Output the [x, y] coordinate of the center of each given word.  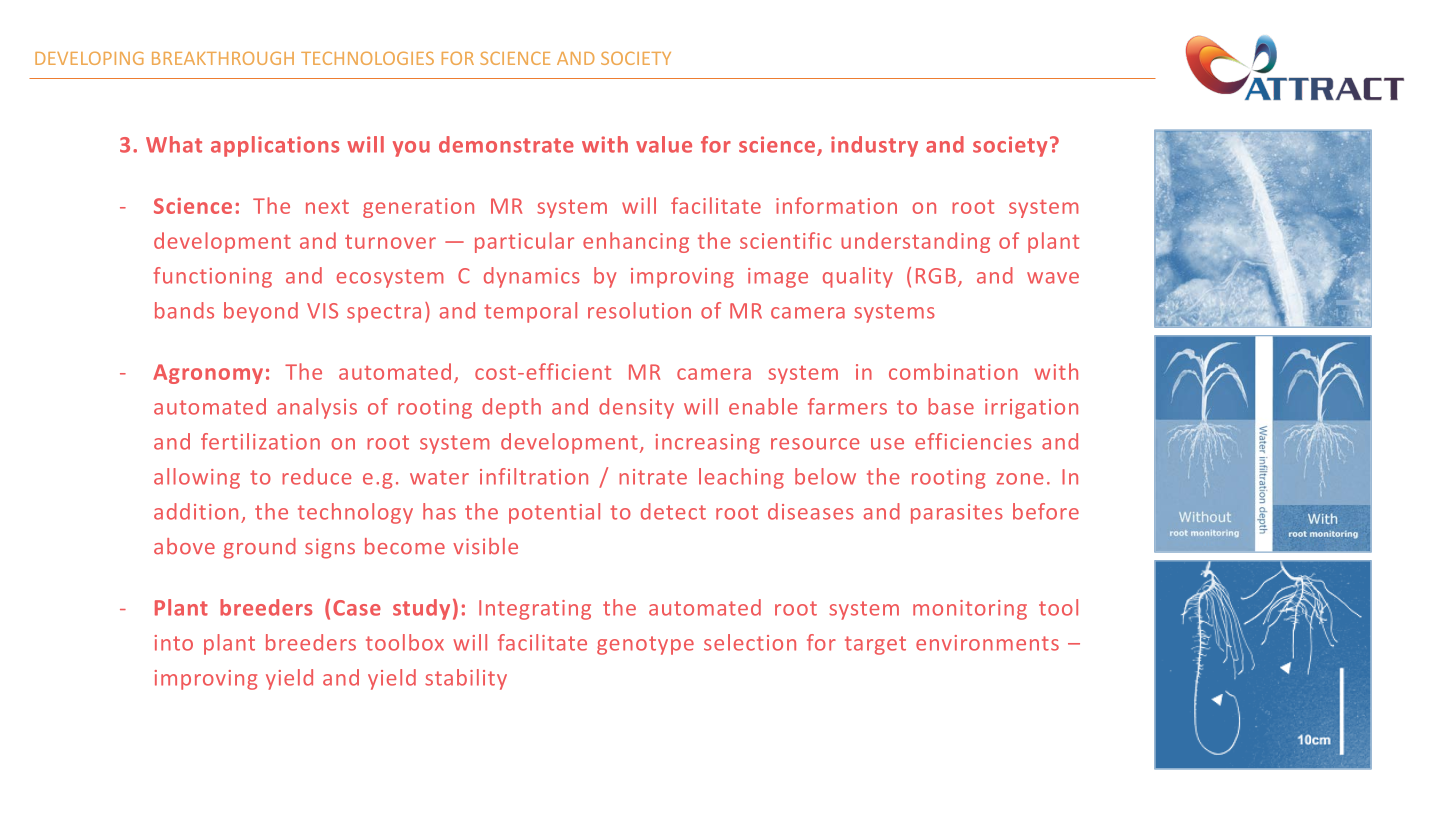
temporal [530, 312]
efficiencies [973, 441]
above [184, 546]
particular [524, 242]
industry [874, 146]
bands [184, 310]
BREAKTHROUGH [223, 58]
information [836, 205]
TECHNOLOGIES [367, 58]
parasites [957, 514]
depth [511, 408]
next [327, 206]
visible [485, 546]
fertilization [260, 441]
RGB [936, 276]
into [174, 643]
